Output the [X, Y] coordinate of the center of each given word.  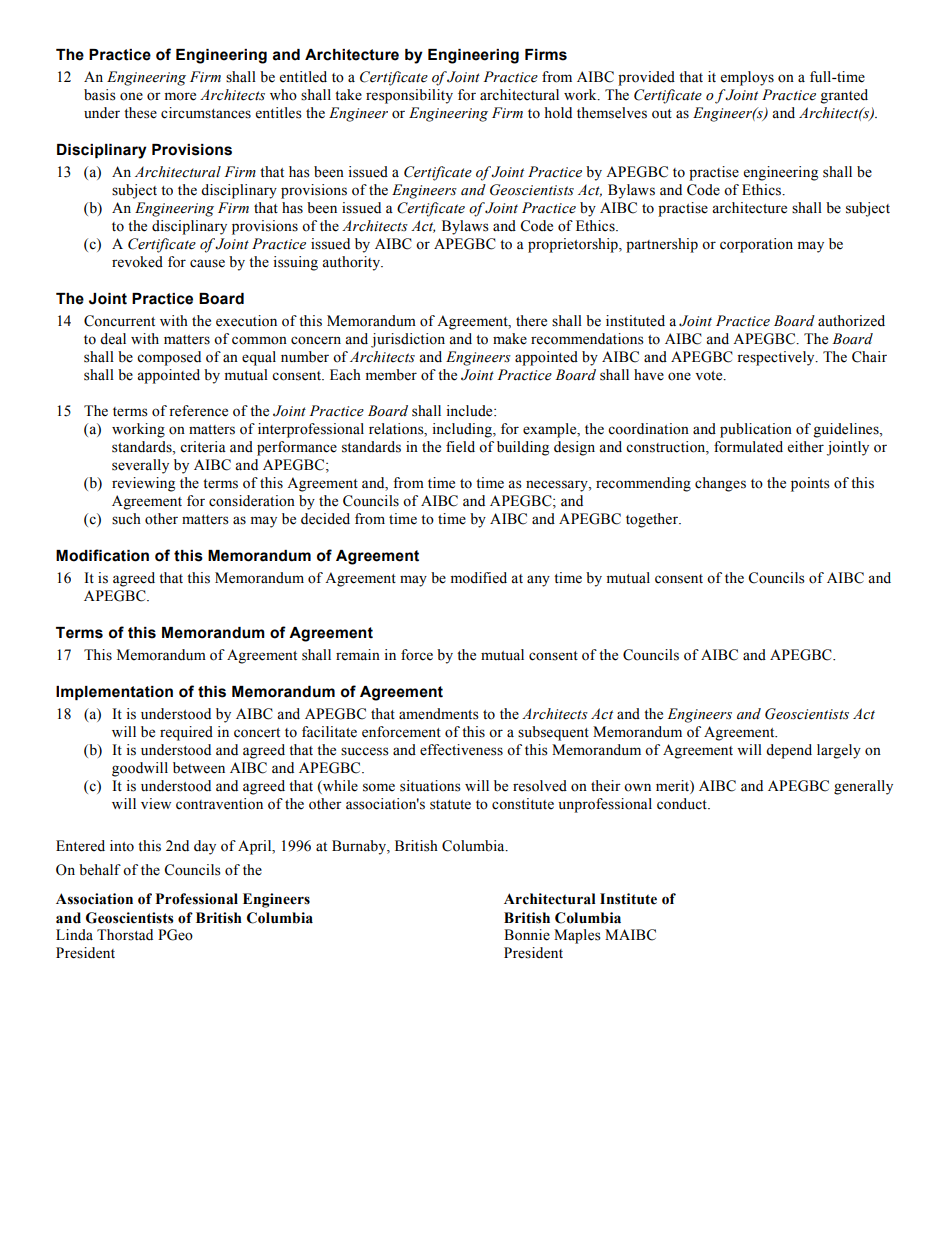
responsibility [409, 96]
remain [358, 655]
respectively [777, 358]
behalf [100, 870]
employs [747, 78]
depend [789, 751]
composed [169, 358]
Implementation [114, 693]
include [470, 411]
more [180, 96]
